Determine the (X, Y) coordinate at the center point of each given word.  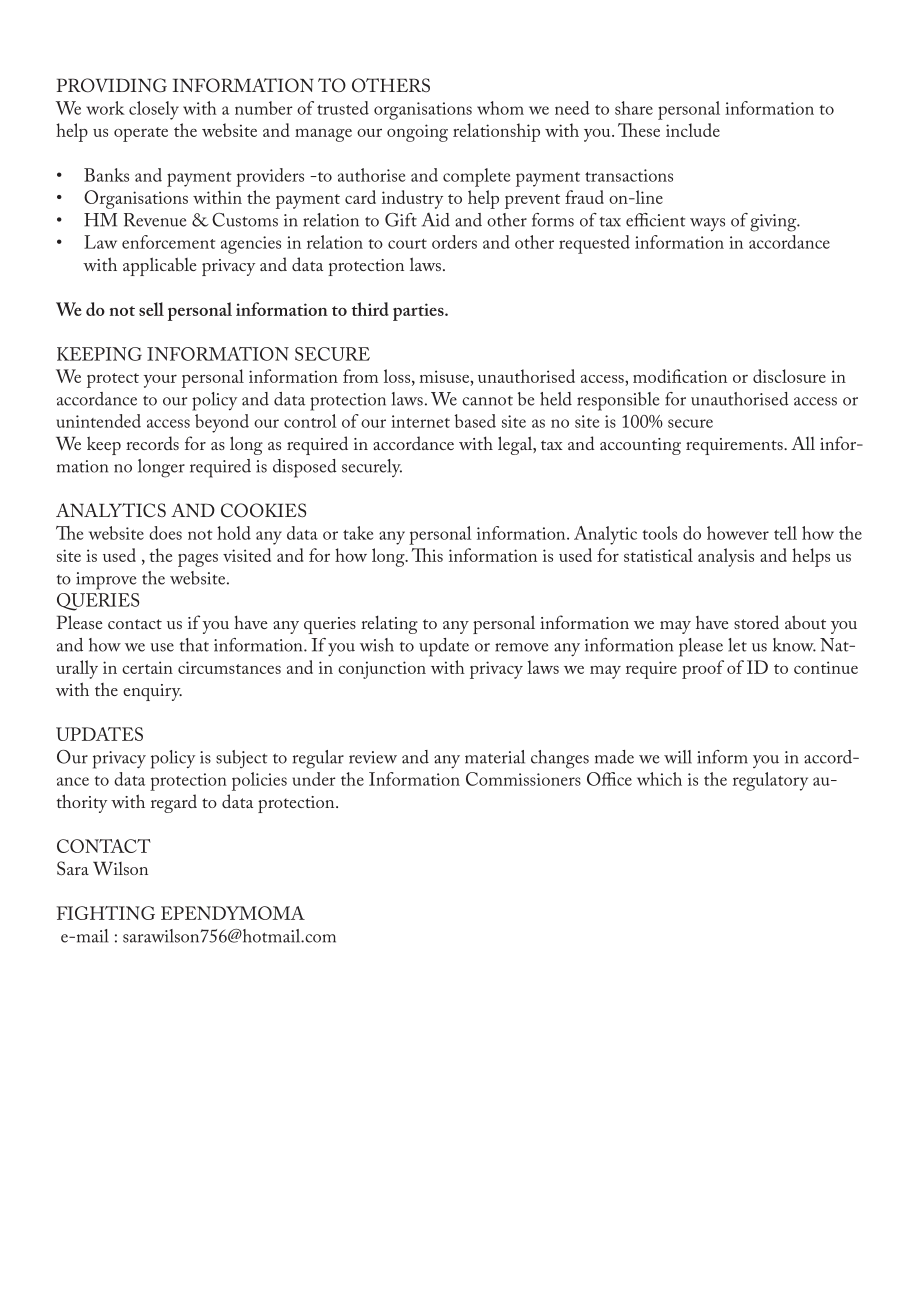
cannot (487, 401)
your (160, 381)
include (693, 130)
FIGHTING (106, 913)
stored (756, 622)
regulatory (770, 781)
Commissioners (523, 779)
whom (500, 108)
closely (154, 110)
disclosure (789, 376)
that (194, 645)
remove (522, 647)
